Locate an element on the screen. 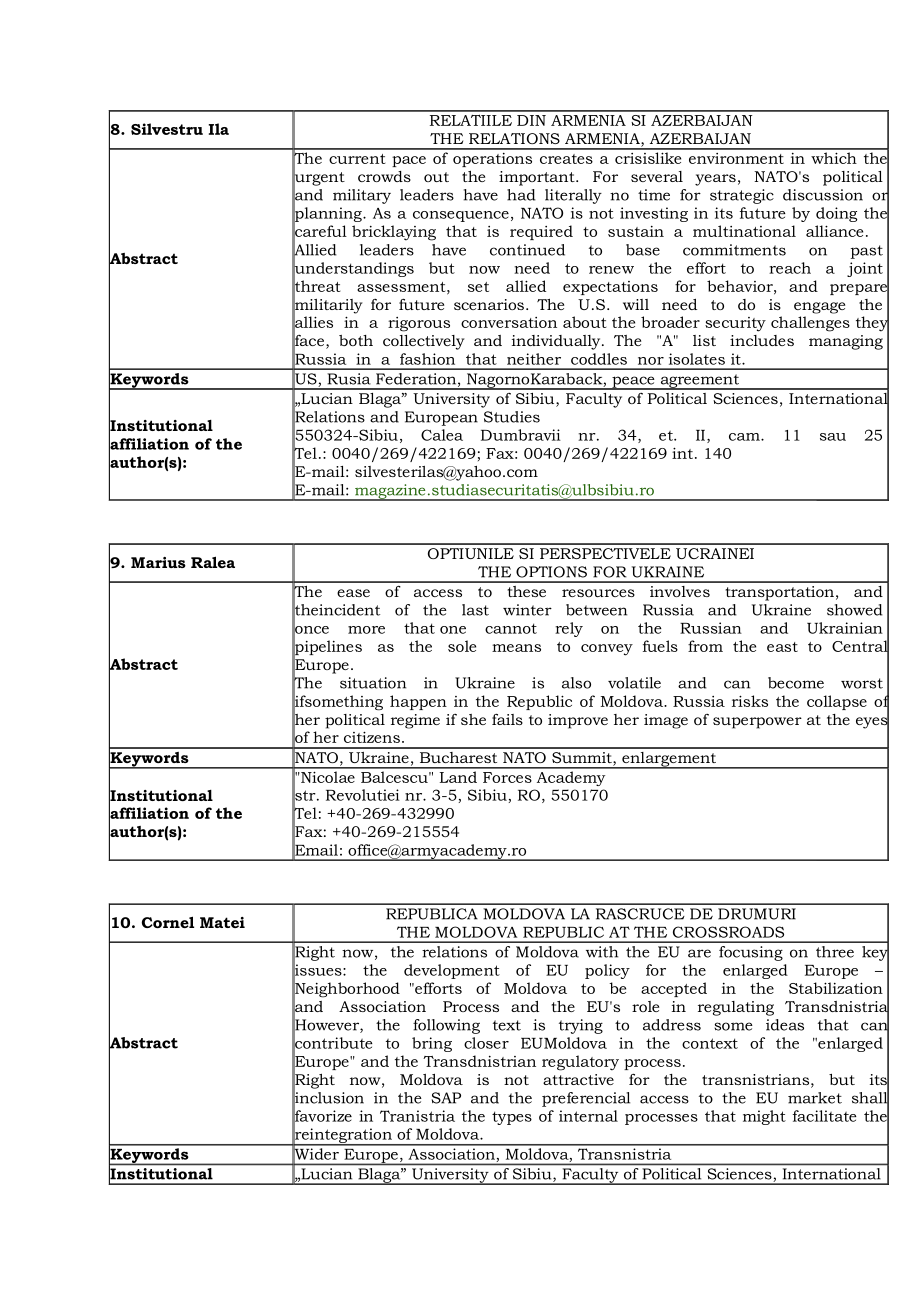  discussion is located at coordinates (823, 195).
